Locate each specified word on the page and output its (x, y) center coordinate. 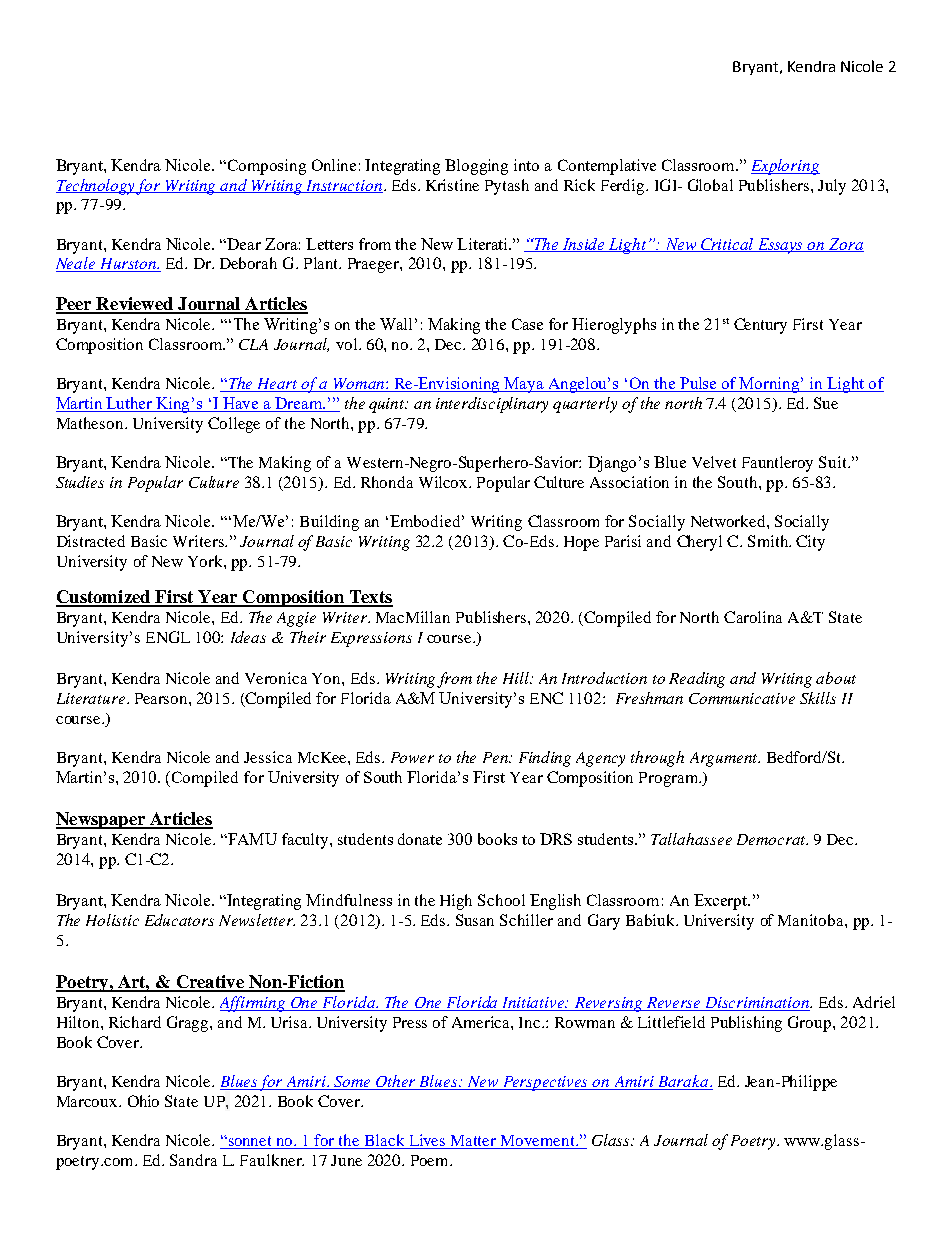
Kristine (452, 185)
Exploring (785, 167)
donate (420, 839)
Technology (96, 187)
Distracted (91, 541)
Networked (729, 521)
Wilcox (444, 482)
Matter (474, 1142)
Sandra (193, 1160)
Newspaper (101, 820)
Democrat (772, 839)
